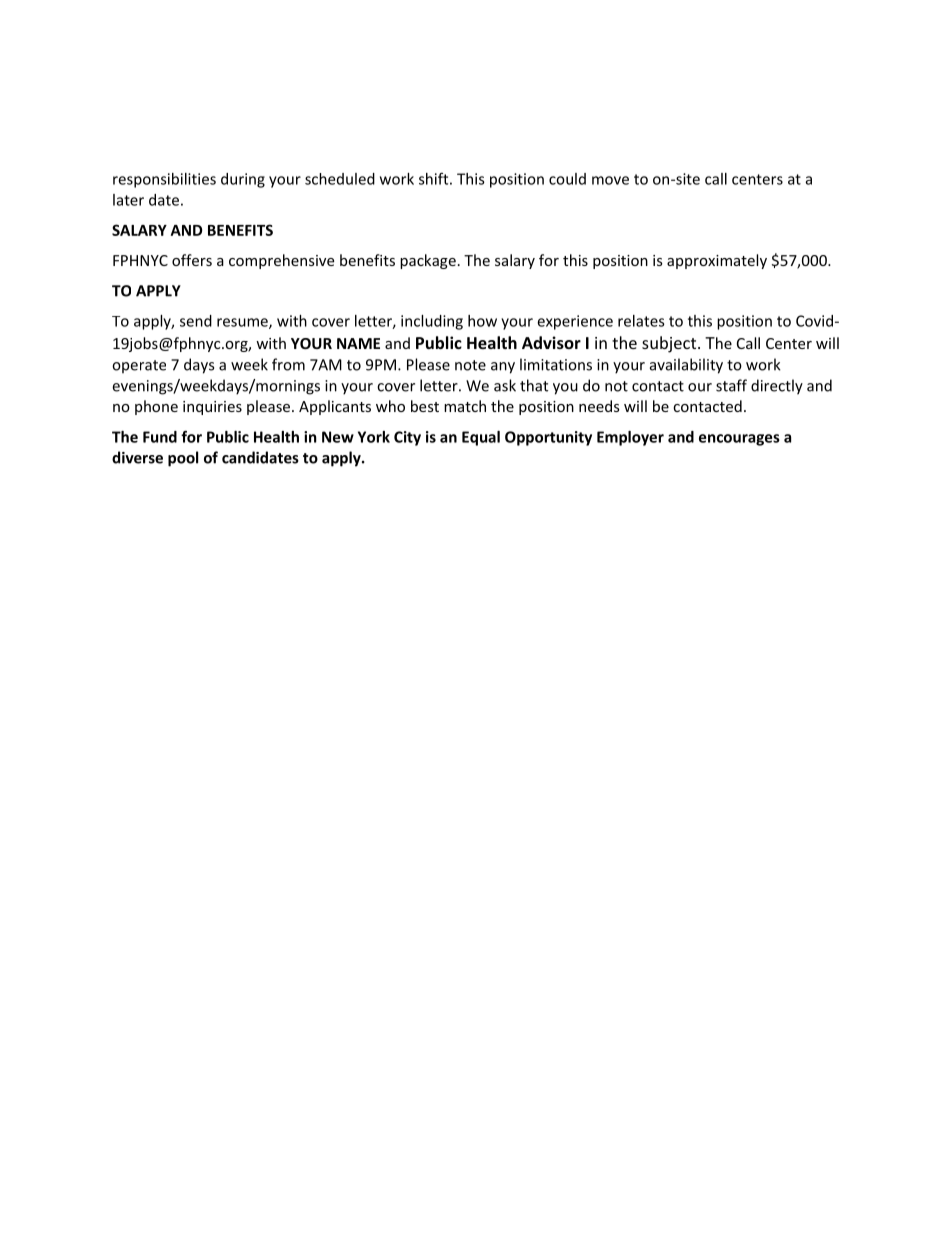 Image resolution: width=952 pixels, height=1233 pixels. Describe the element at coordinates (243, 180) in the screenshot. I see `during` at that location.
